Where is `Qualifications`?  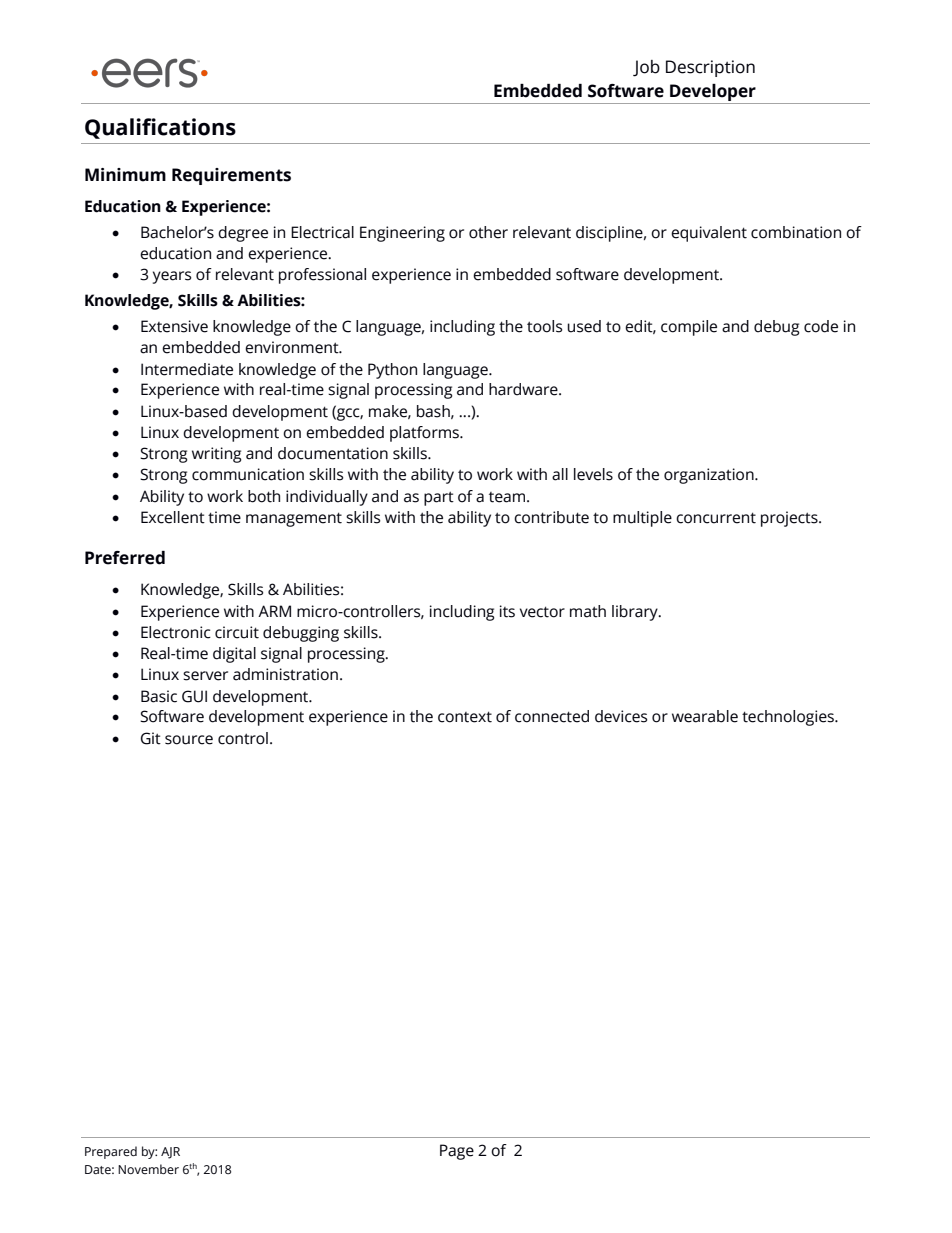
Qualifications is located at coordinates (160, 128).
